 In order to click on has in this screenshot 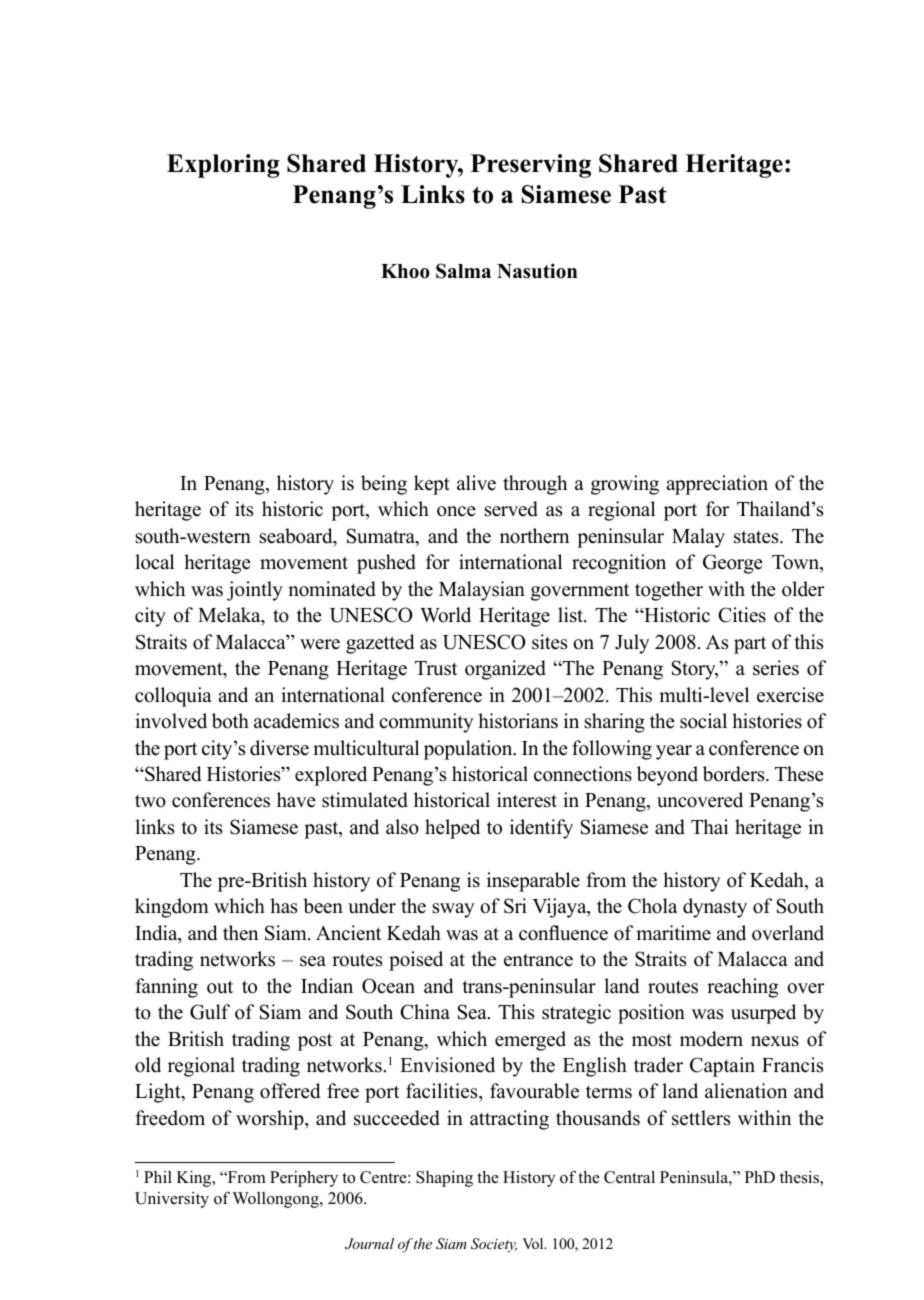, I will do `click(283, 906)`.
